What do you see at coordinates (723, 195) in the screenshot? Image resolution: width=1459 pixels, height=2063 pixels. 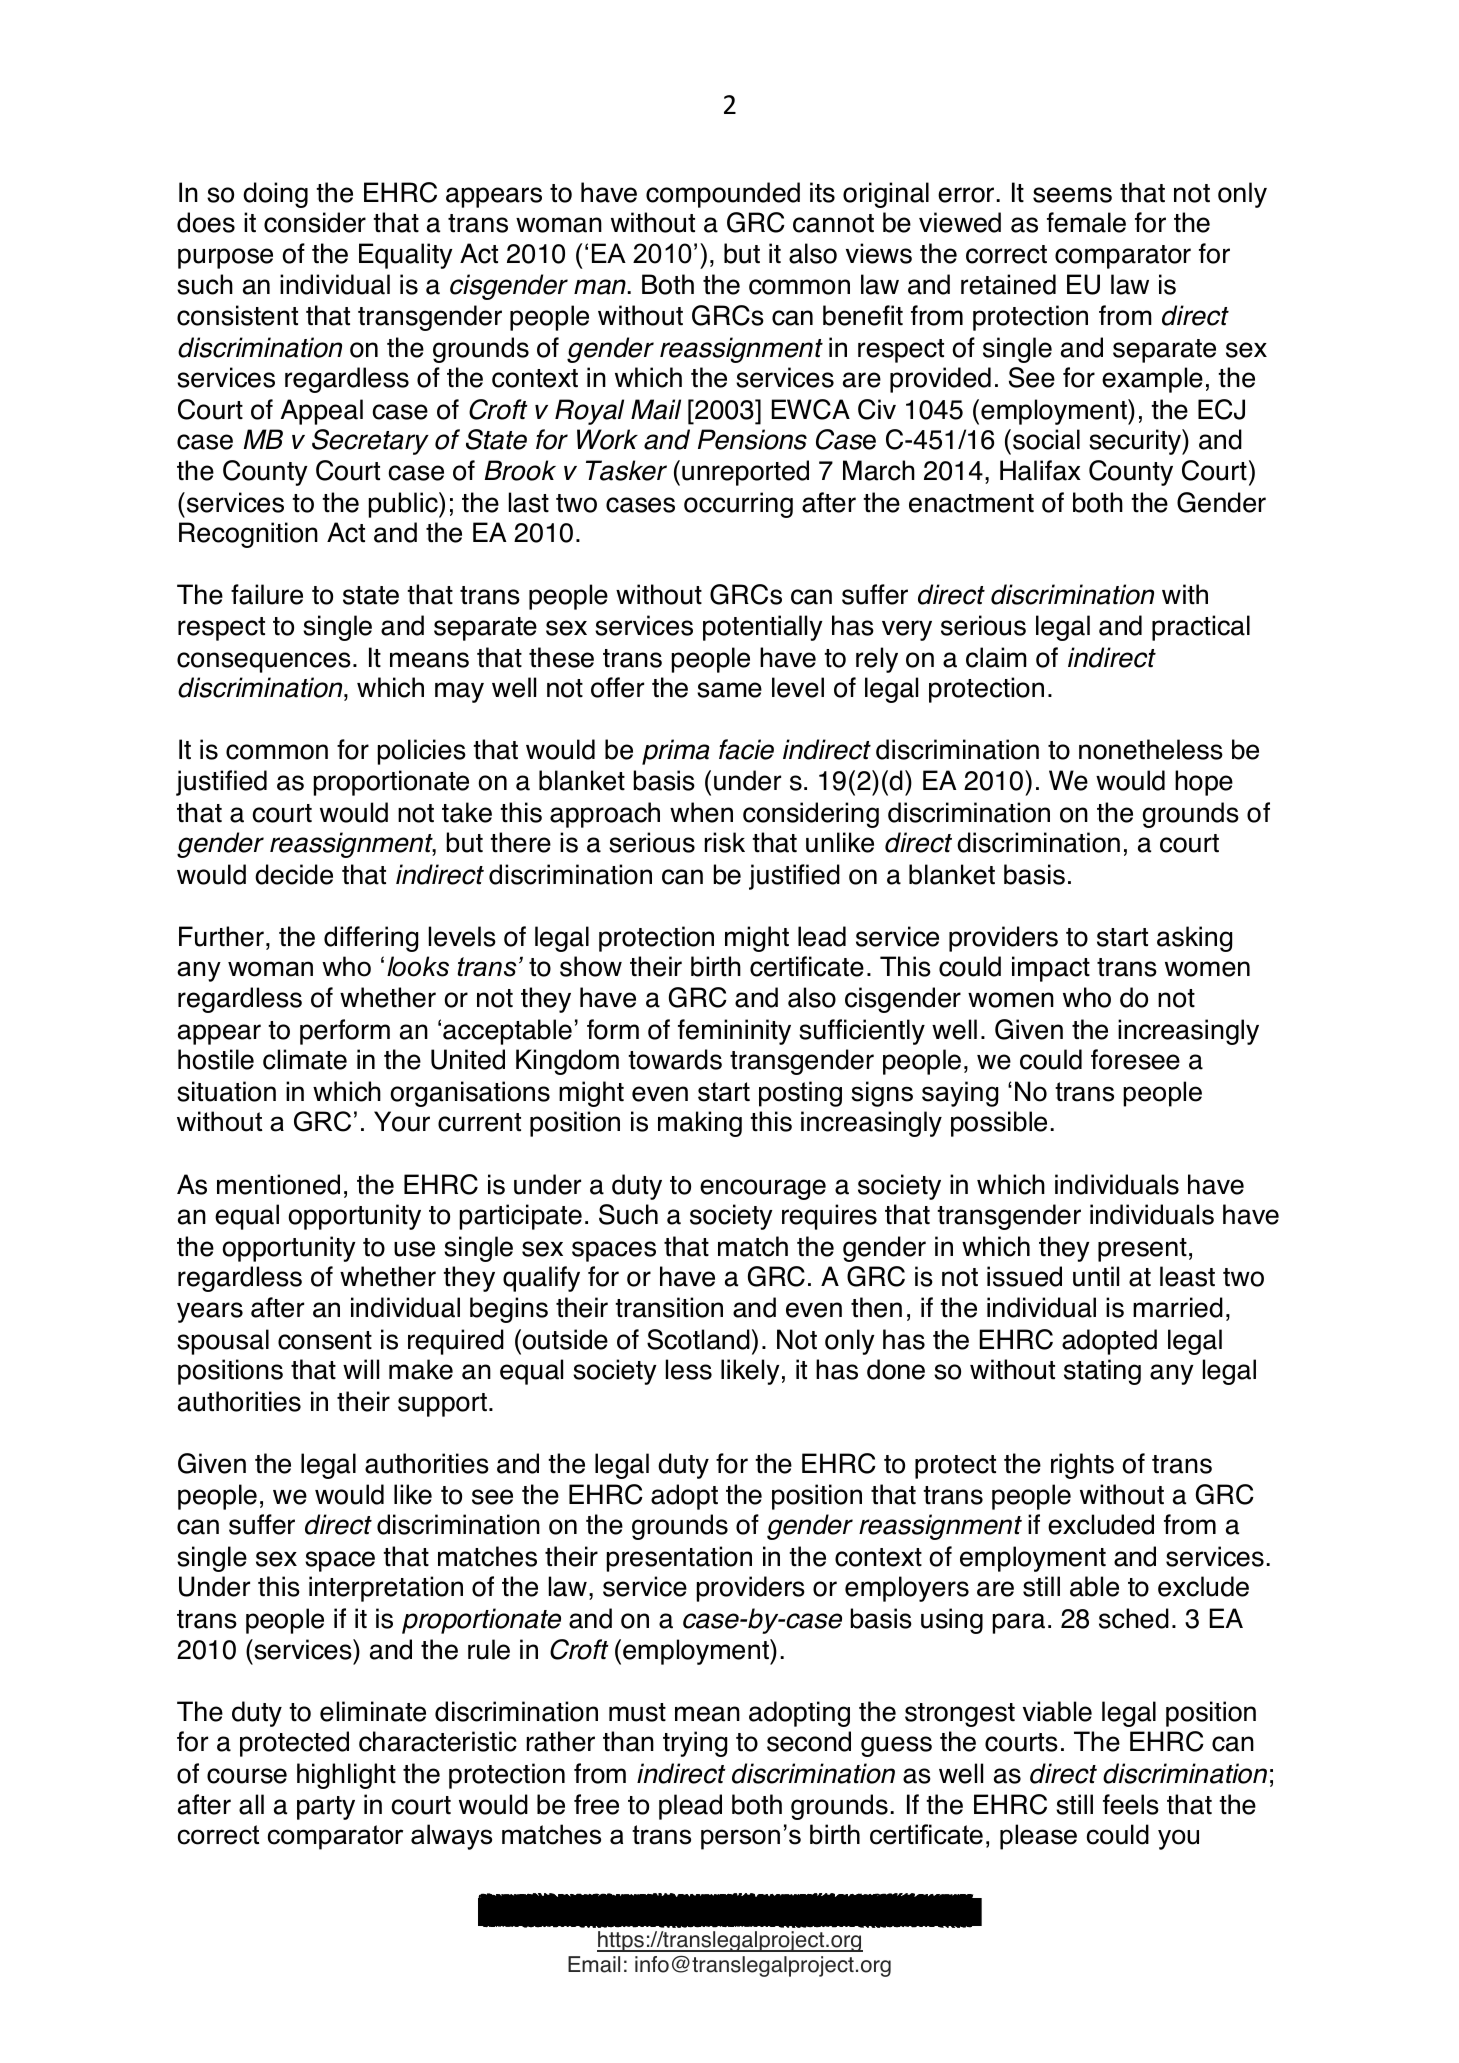 I see `compounded` at bounding box center [723, 195].
